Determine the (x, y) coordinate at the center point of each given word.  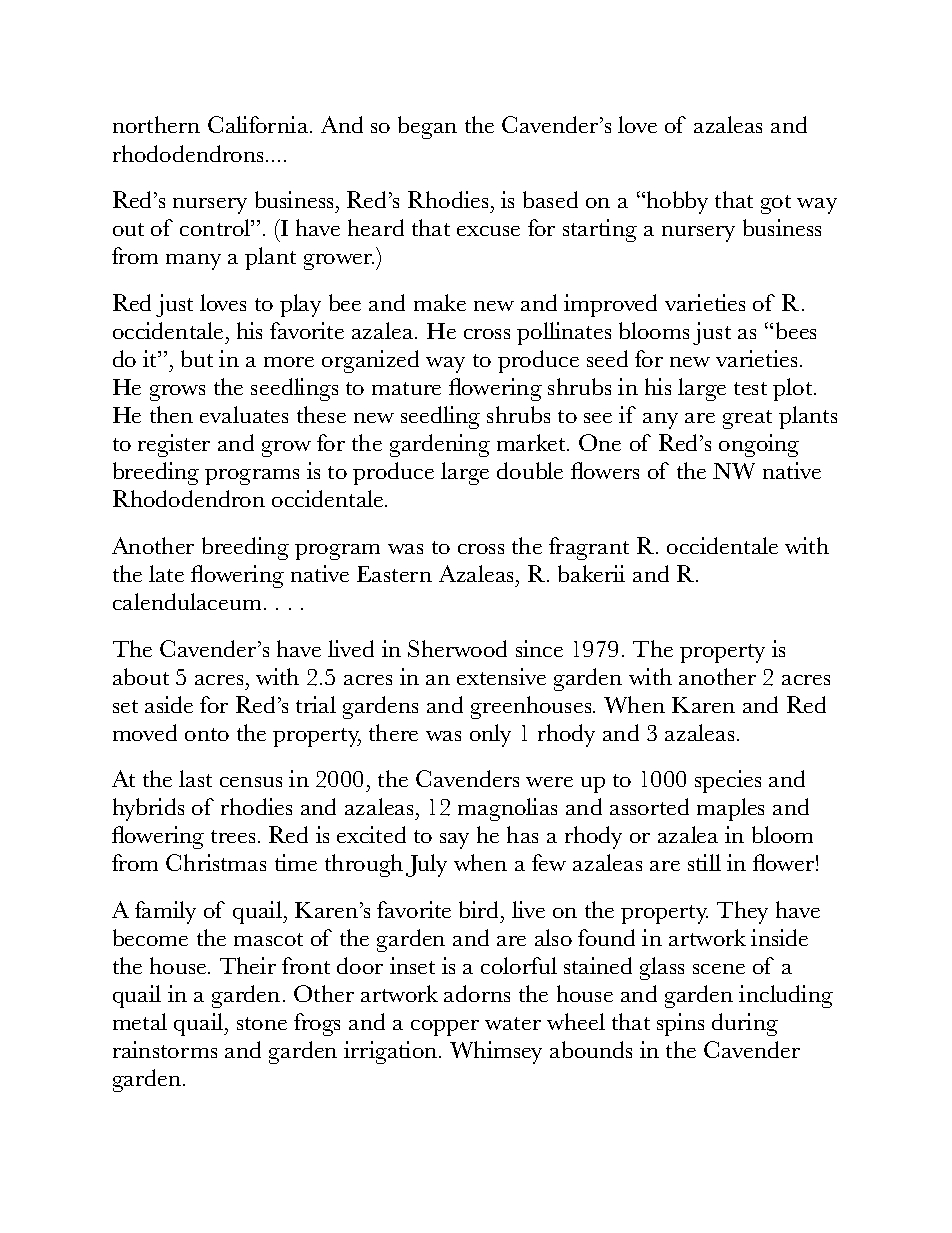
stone (262, 1023)
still (704, 862)
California (259, 124)
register (174, 445)
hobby (677, 202)
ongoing (759, 445)
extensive (501, 676)
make (440, 302)
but (197, 358)
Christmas (216, 862)
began (427, 127)
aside (169, 704)
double (530, 470)
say (454, 841)
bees (796, 330)
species (728, 781)
